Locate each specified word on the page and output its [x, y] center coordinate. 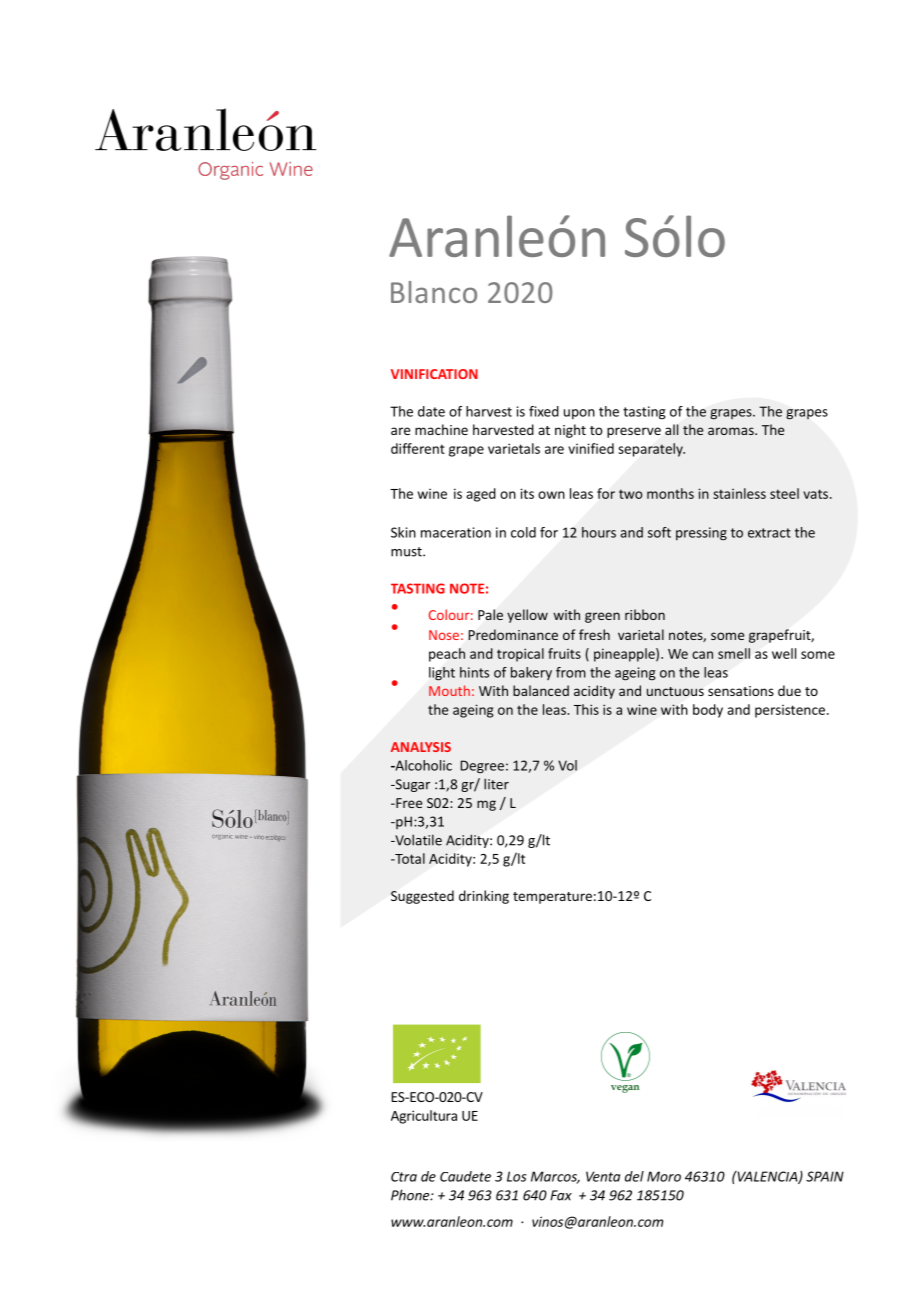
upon [579, 414]
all [671, 429]
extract [769, 533]
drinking [484, 897]
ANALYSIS [421, 747]
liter [496, 784]
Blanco [434, 292]
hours [599, 532]
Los [516, 1176]
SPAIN [825, 1176]
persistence [791, 711]
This [586, 709]
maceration [456, 532]
